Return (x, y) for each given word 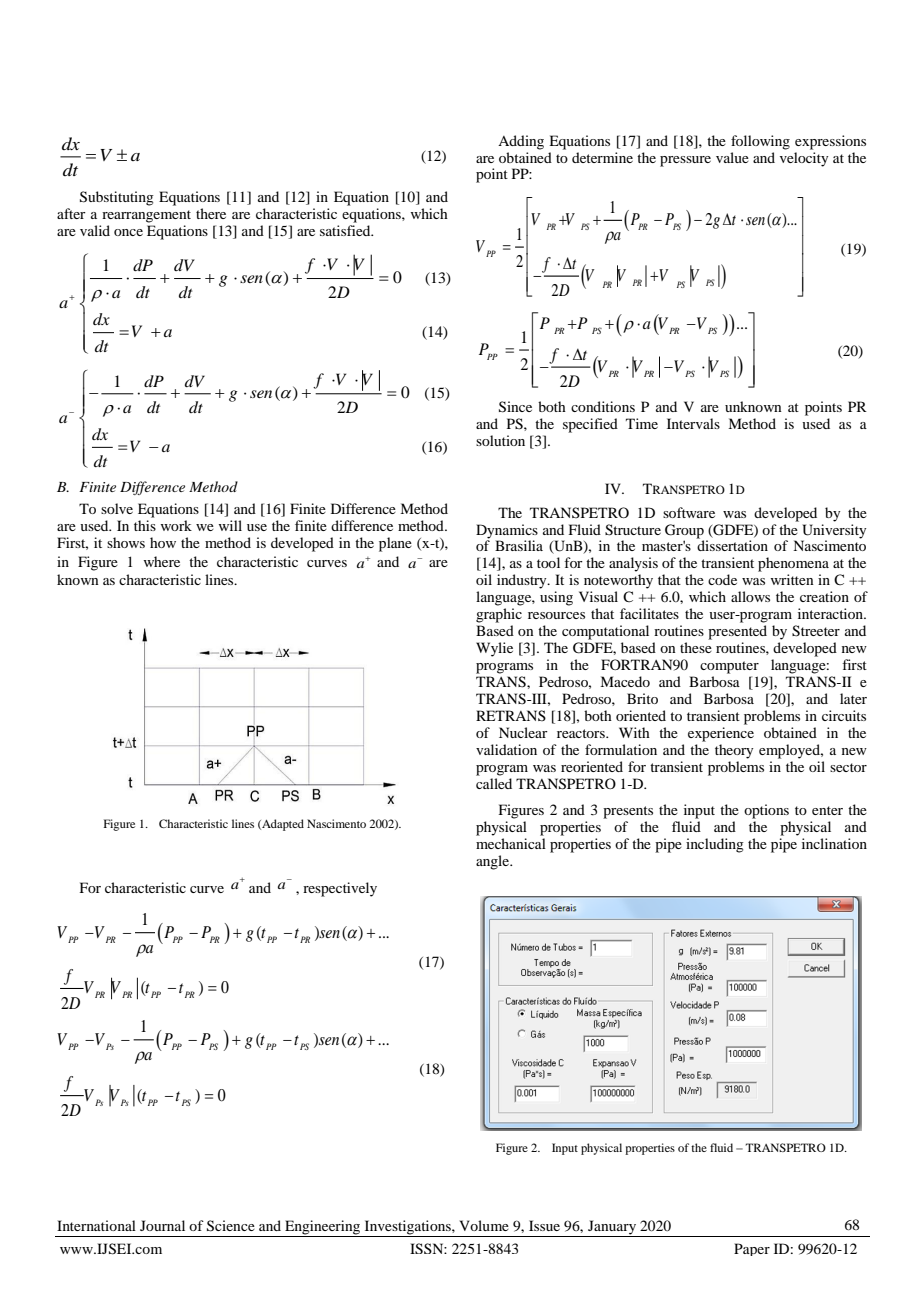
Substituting (117, 198)
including (715, 845)
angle (494, 862)
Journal (162, 1225)
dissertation (732, 544)
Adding (521, 142)
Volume (484, 1225)
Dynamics (507, 531)
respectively (340, 889)
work (176, 525)
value (732, 157)
